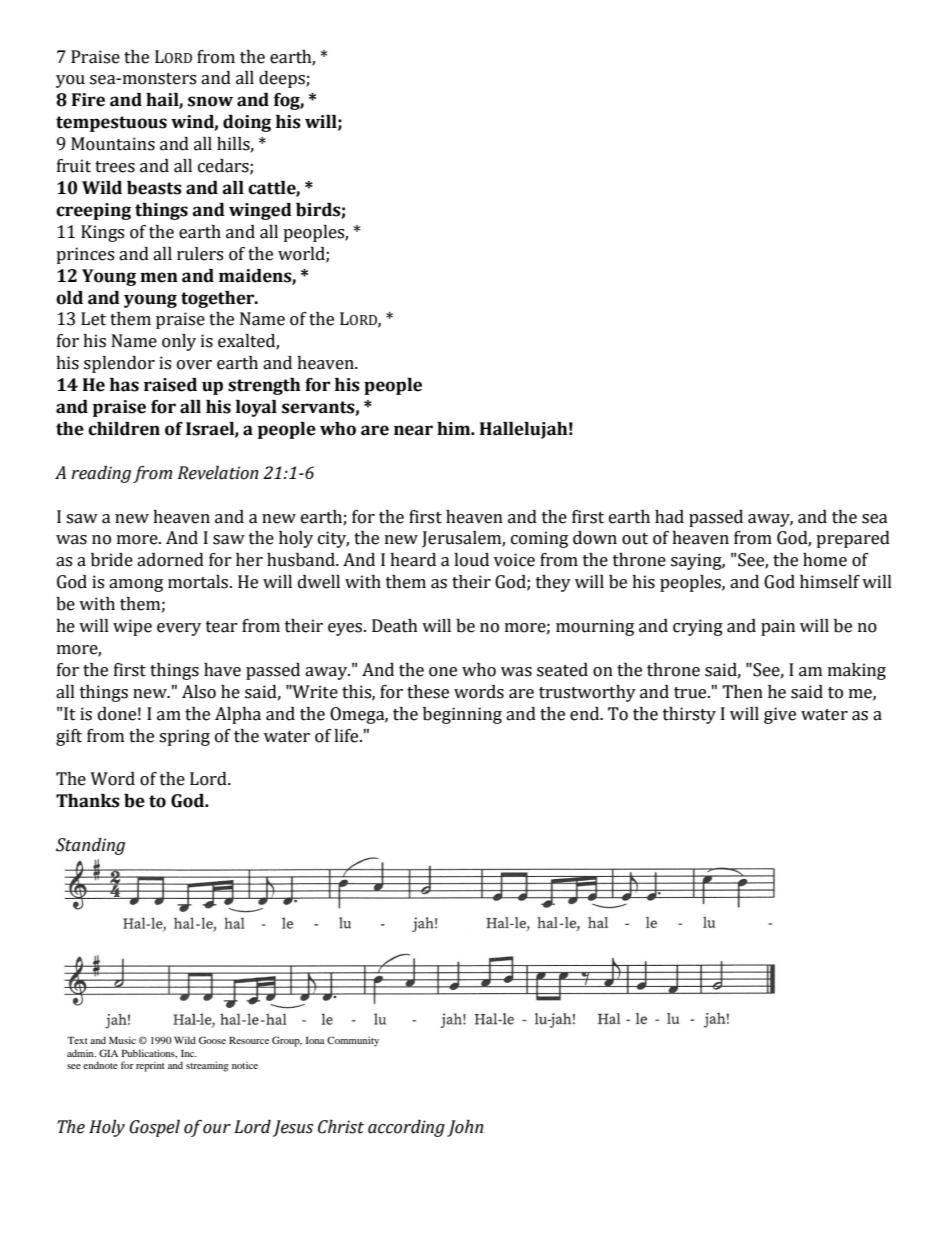  Describe the element at coordinates (413, 430) in the screenshot. I see `near` at that location.
